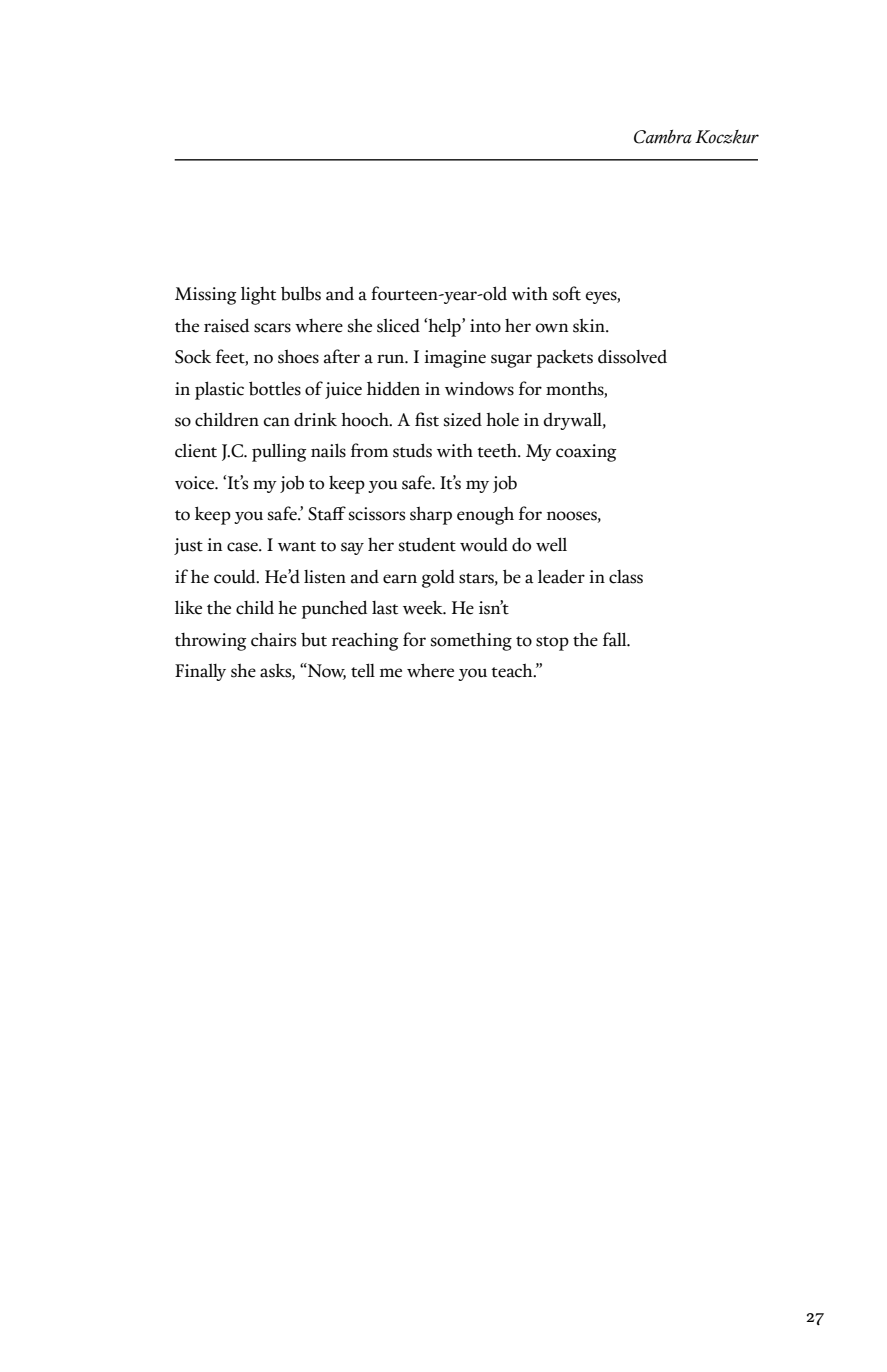 This screenshot has width=887, height=1372. Describe the element at coordinates (427, 545) in the screenshot. I see `student` at that location.
